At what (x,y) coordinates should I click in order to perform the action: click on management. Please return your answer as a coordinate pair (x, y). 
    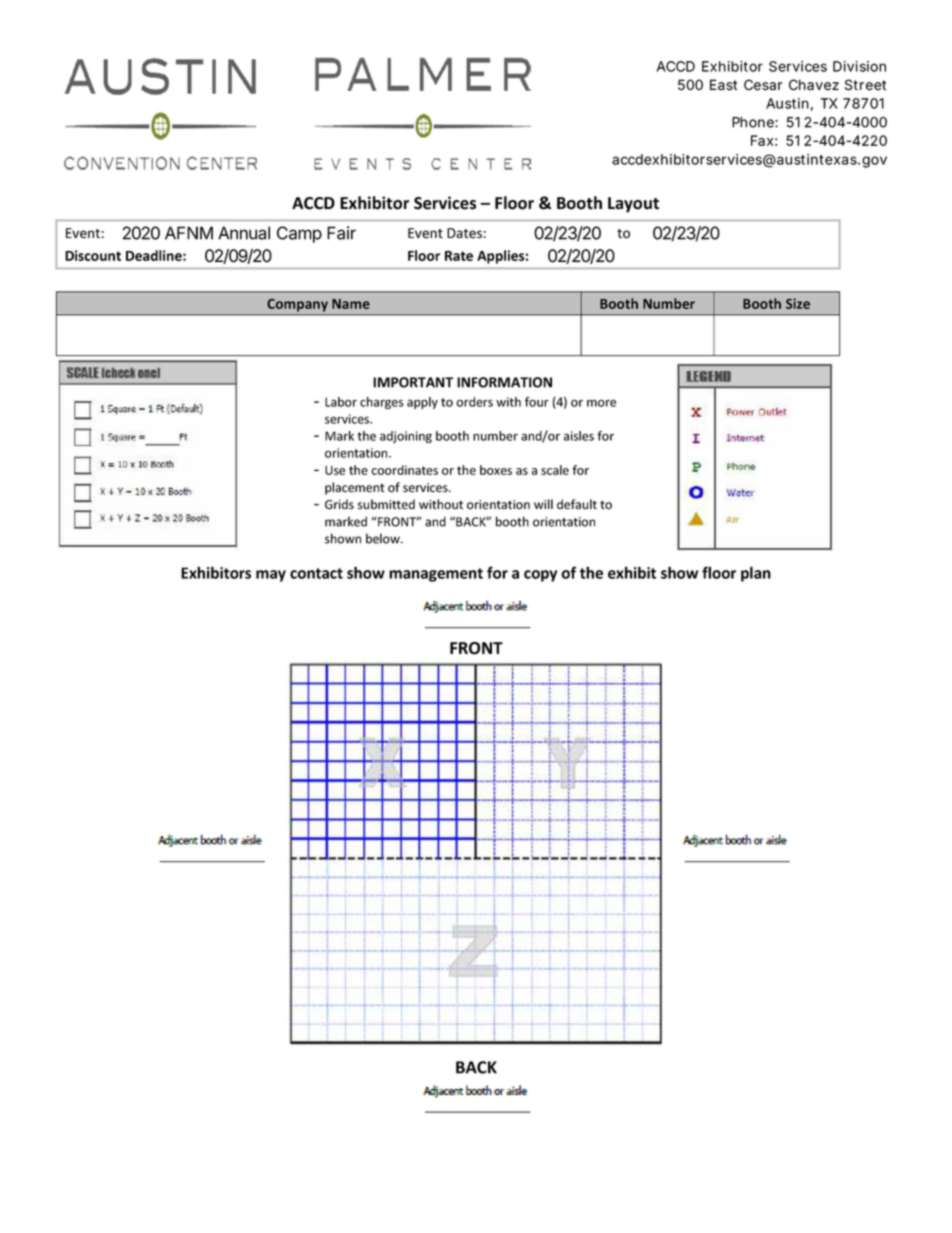
    Looking at the image, I should click on (436, 575).
